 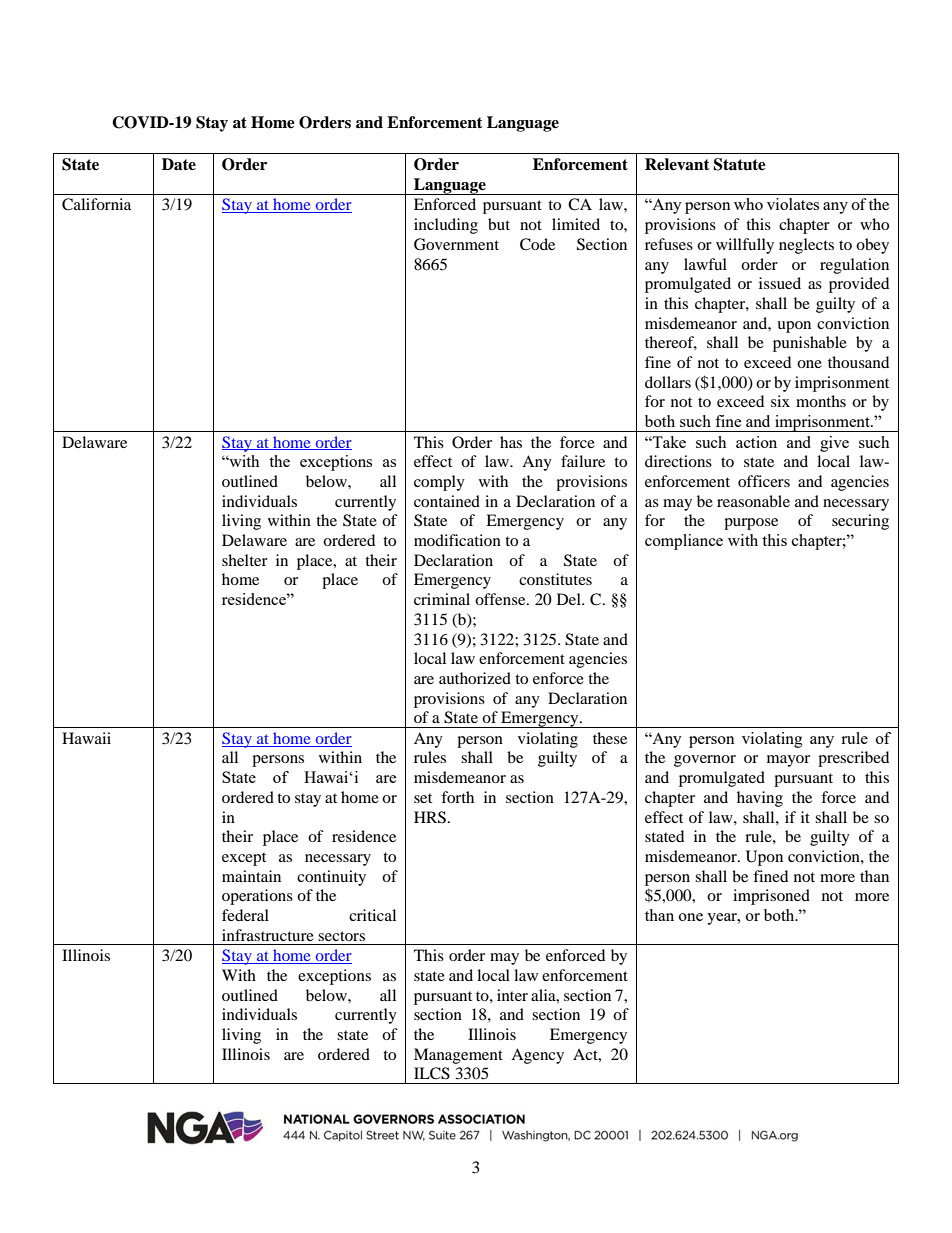 I want to click on comply, so click(x=439, y=483).
